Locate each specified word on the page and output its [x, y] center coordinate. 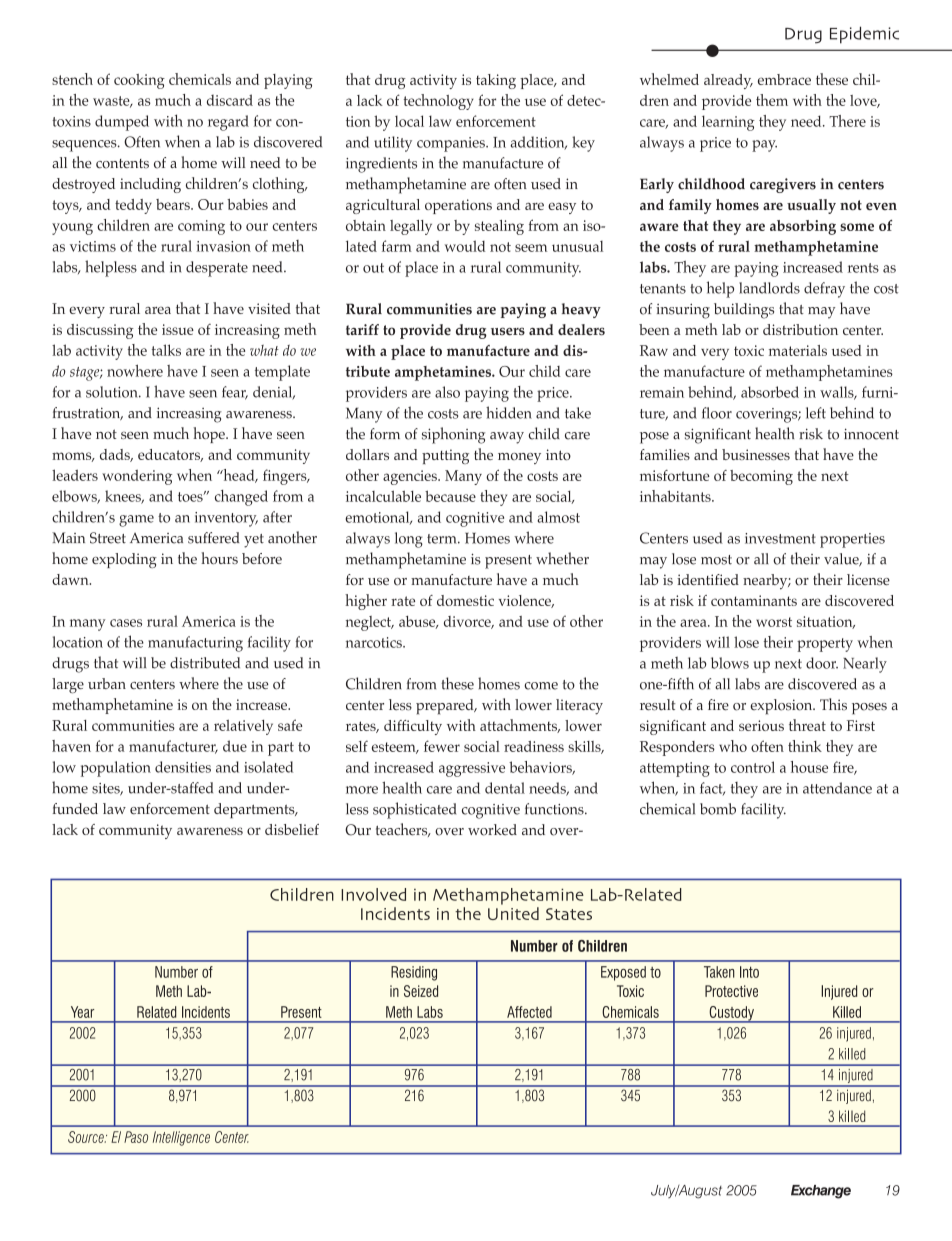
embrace [784, 79]
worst [774, 622]
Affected [529, 1012]
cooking [139, 81]
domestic [465, 600]
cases [126, 623]
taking [496, 81]
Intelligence [181, 1138]
